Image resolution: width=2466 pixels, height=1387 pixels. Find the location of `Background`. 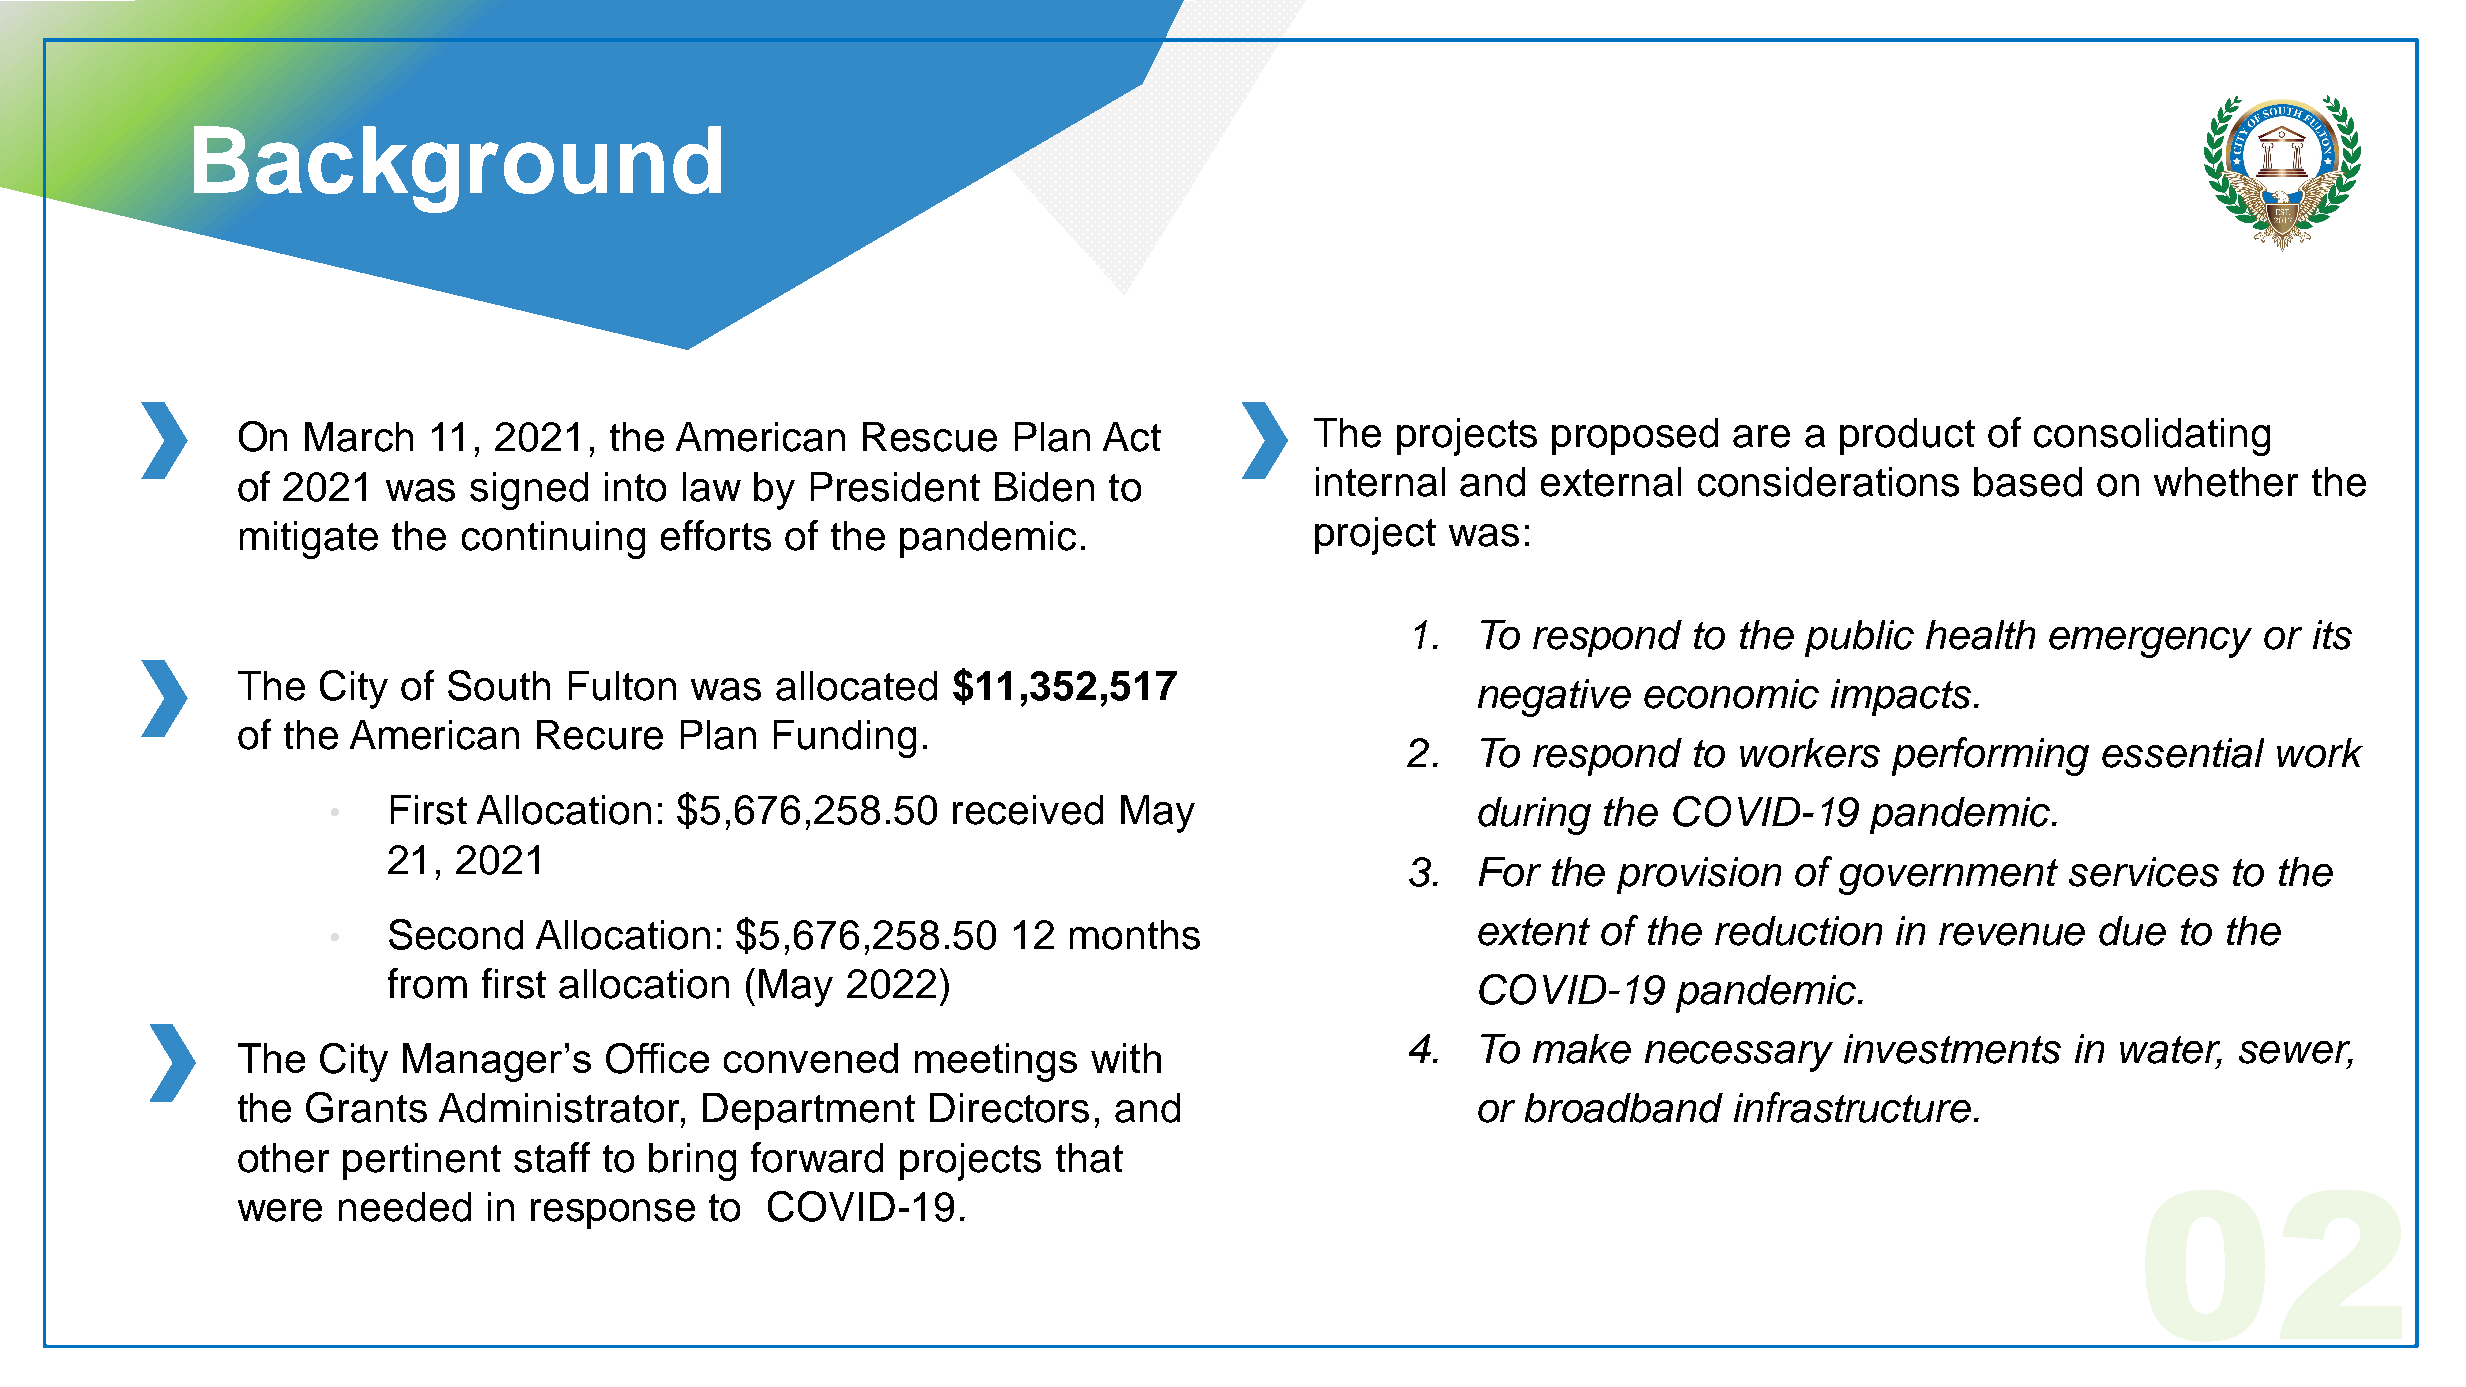

Background is located at coordinates (457, 169).
